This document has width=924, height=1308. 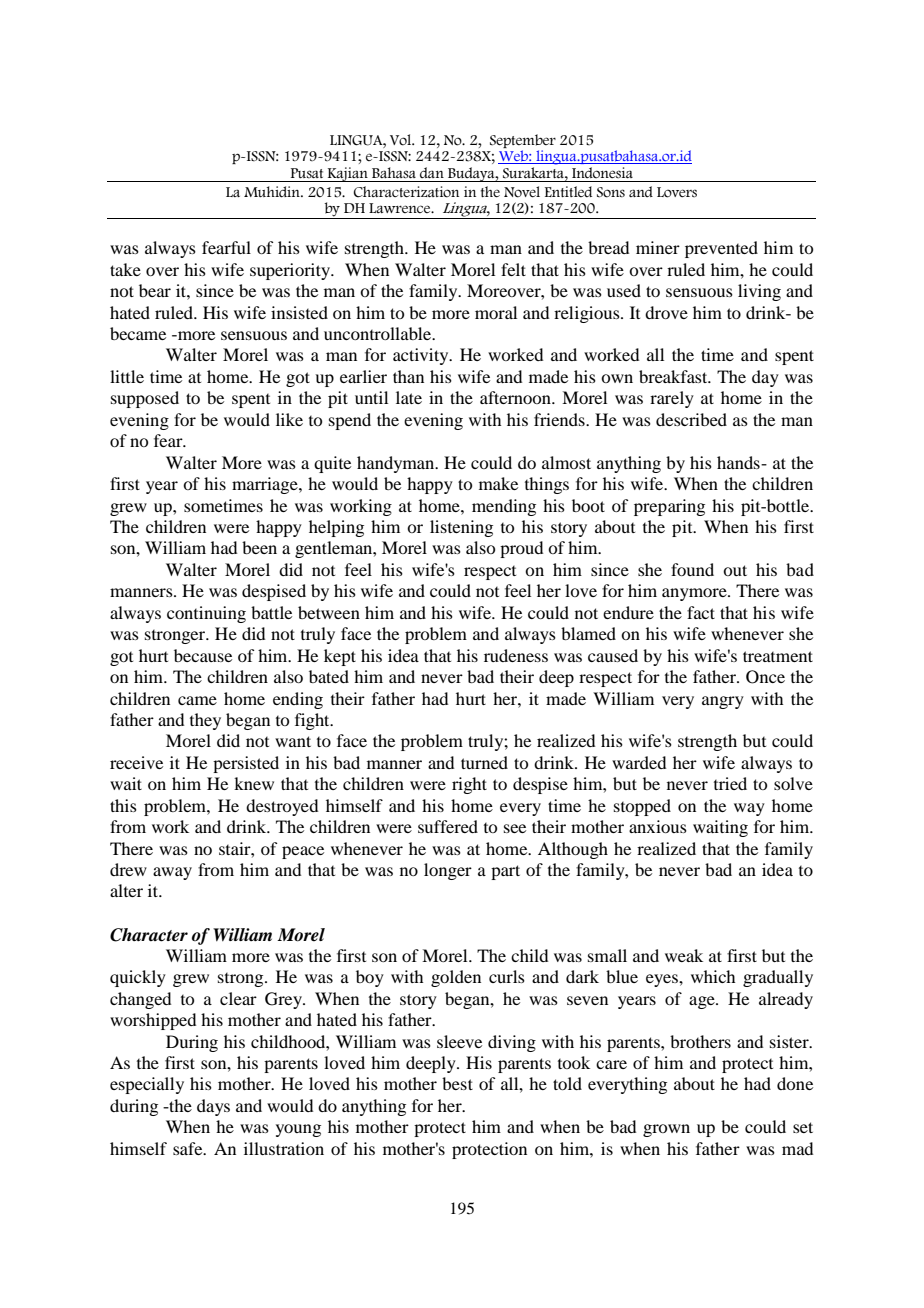 I want to click on days, so click(x=213, y=1107).
